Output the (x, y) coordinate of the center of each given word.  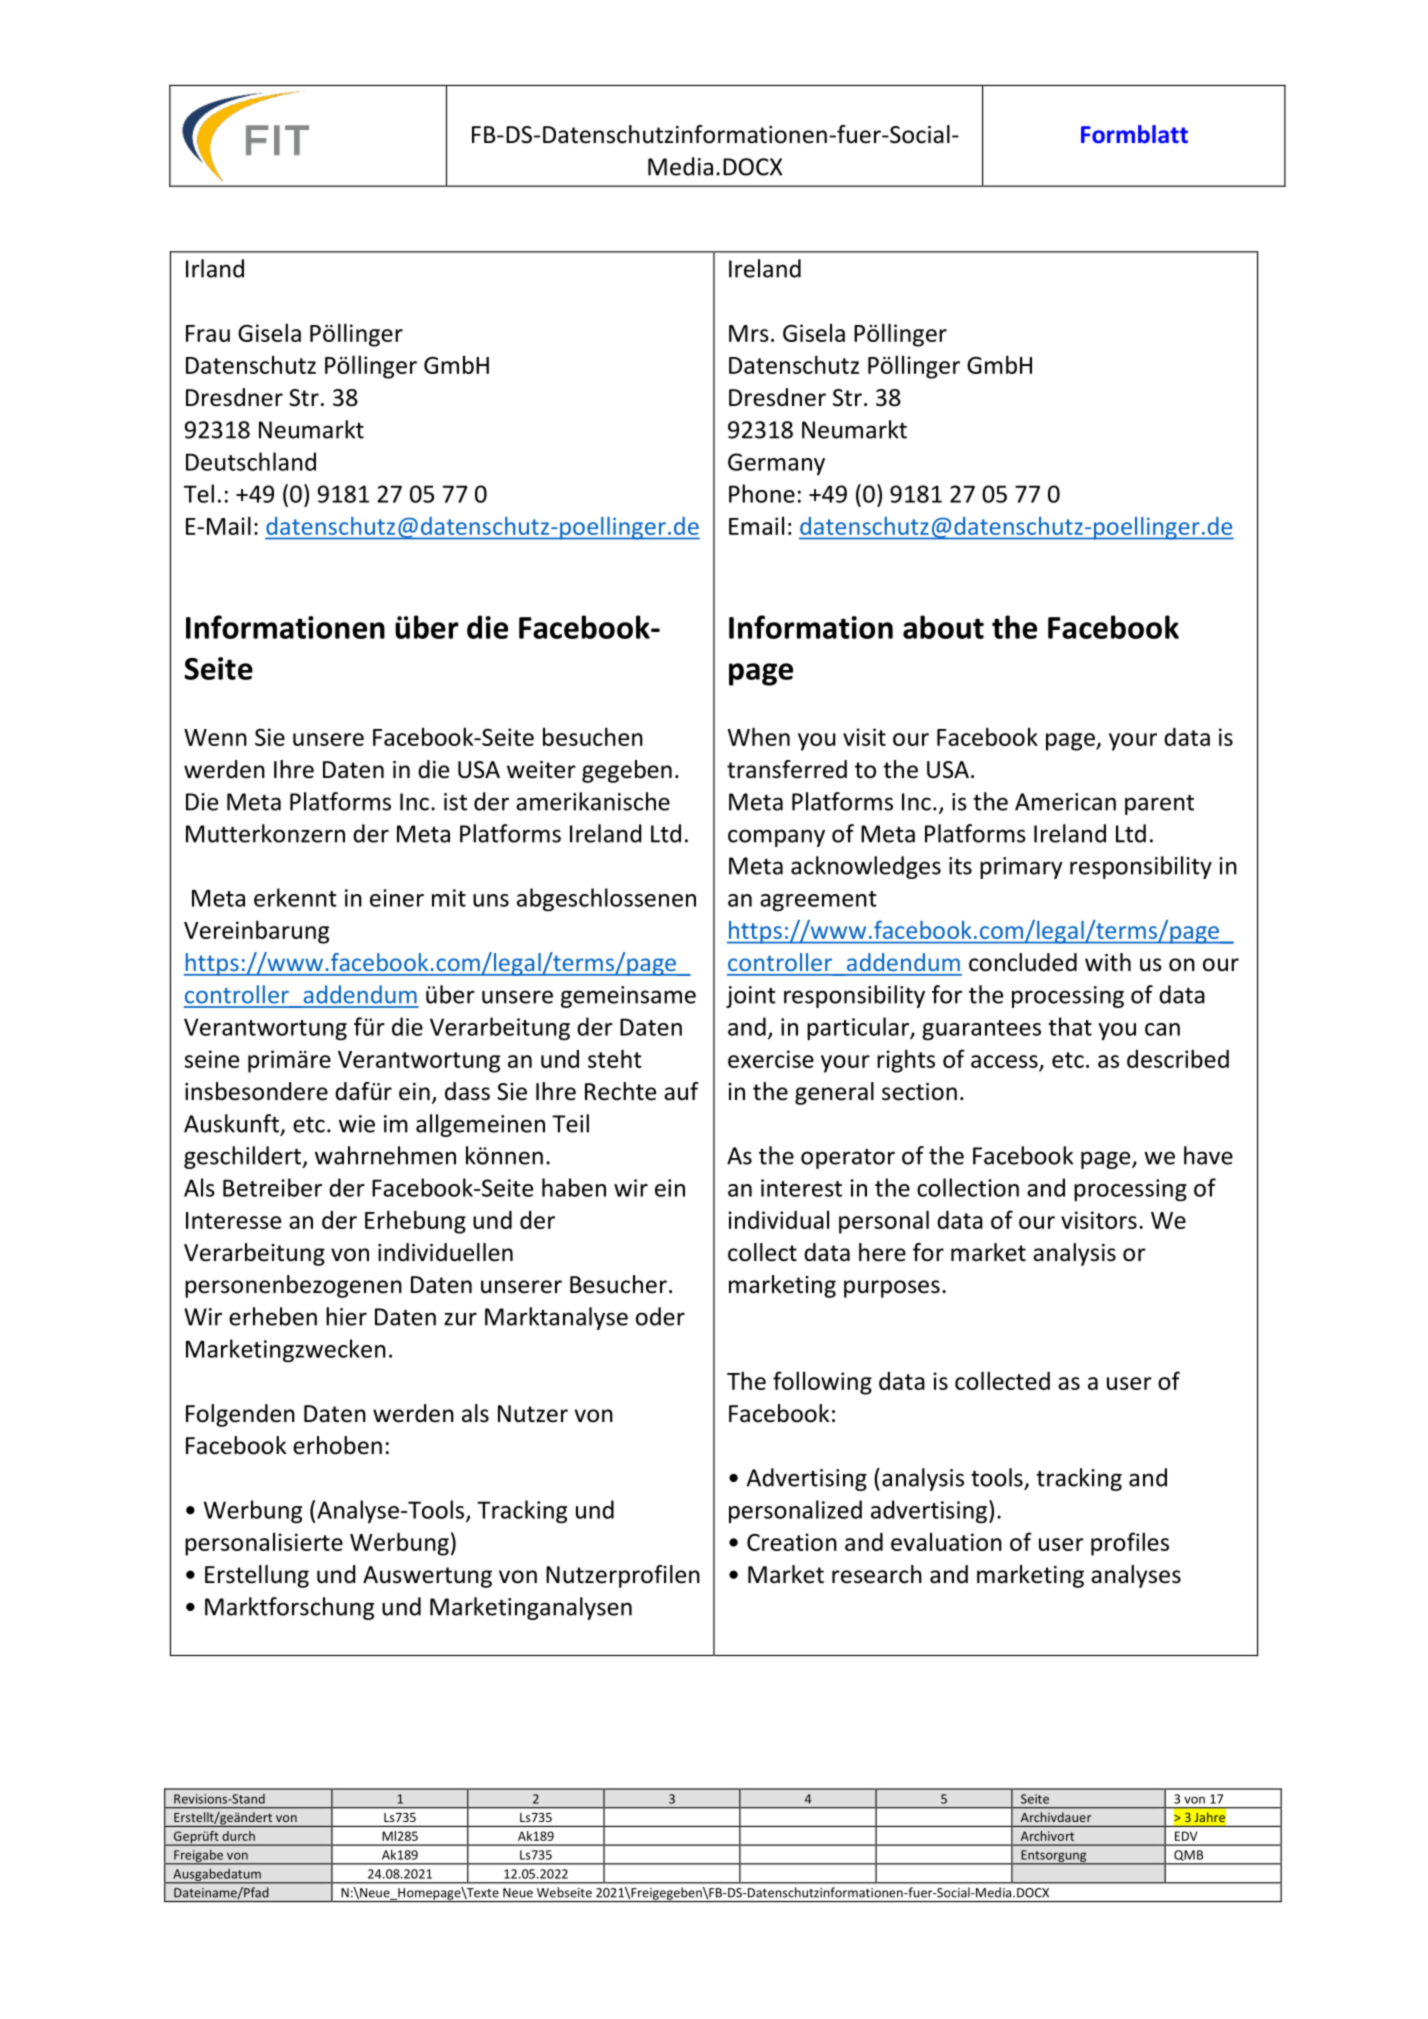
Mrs (749, 333)
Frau (208, 333)
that (1070, 1026)
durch (238, 1836)
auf (681, 1091)
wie (357, 1124)
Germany (776, 464)
